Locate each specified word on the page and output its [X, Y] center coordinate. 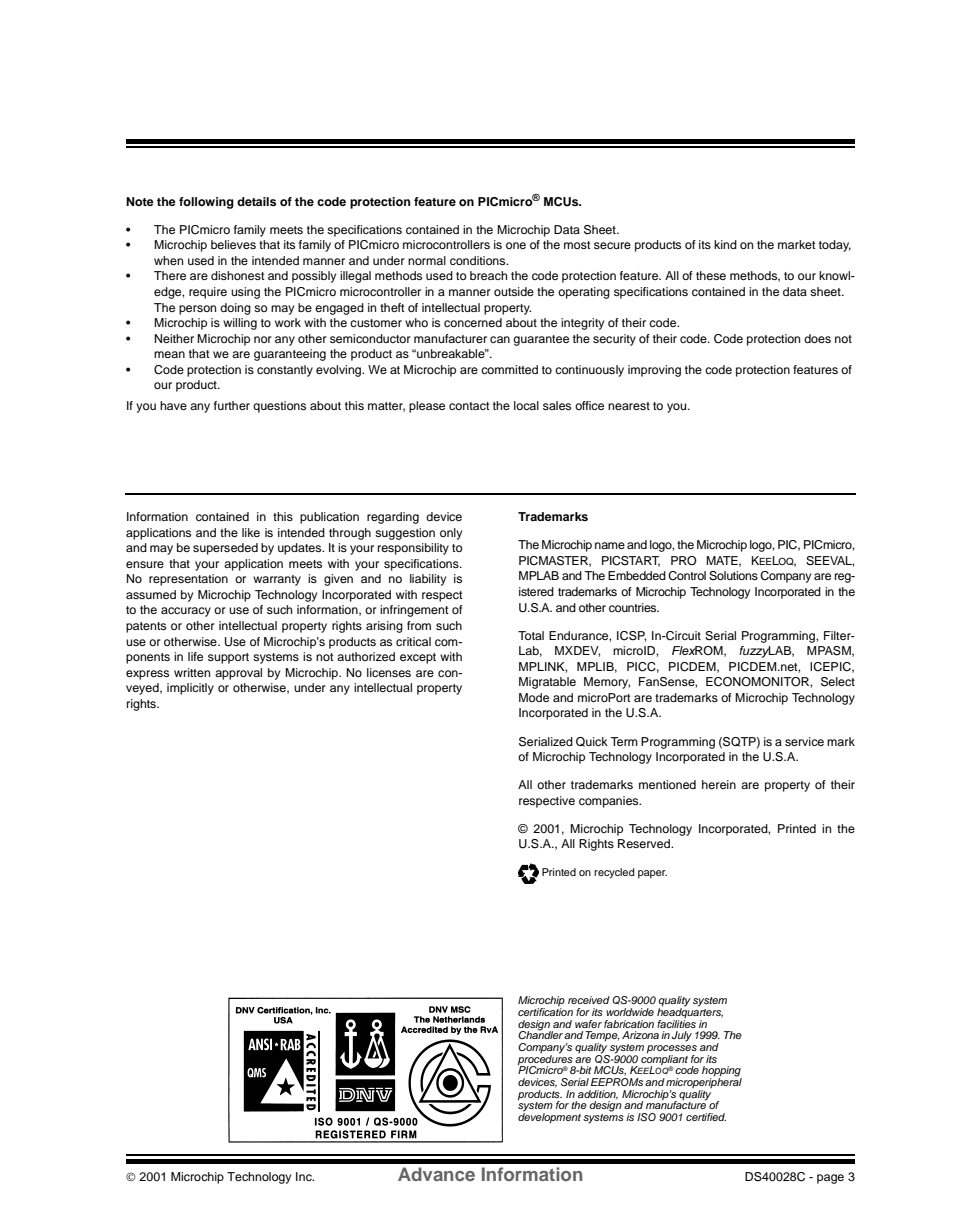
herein [719, 784]
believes [233, 244]
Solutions [733, 576]
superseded [225, 549]
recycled [614, 873]
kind [725, 244]
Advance [436, 1174]
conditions [479, 260]
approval [238, 674]
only [451, 534]
